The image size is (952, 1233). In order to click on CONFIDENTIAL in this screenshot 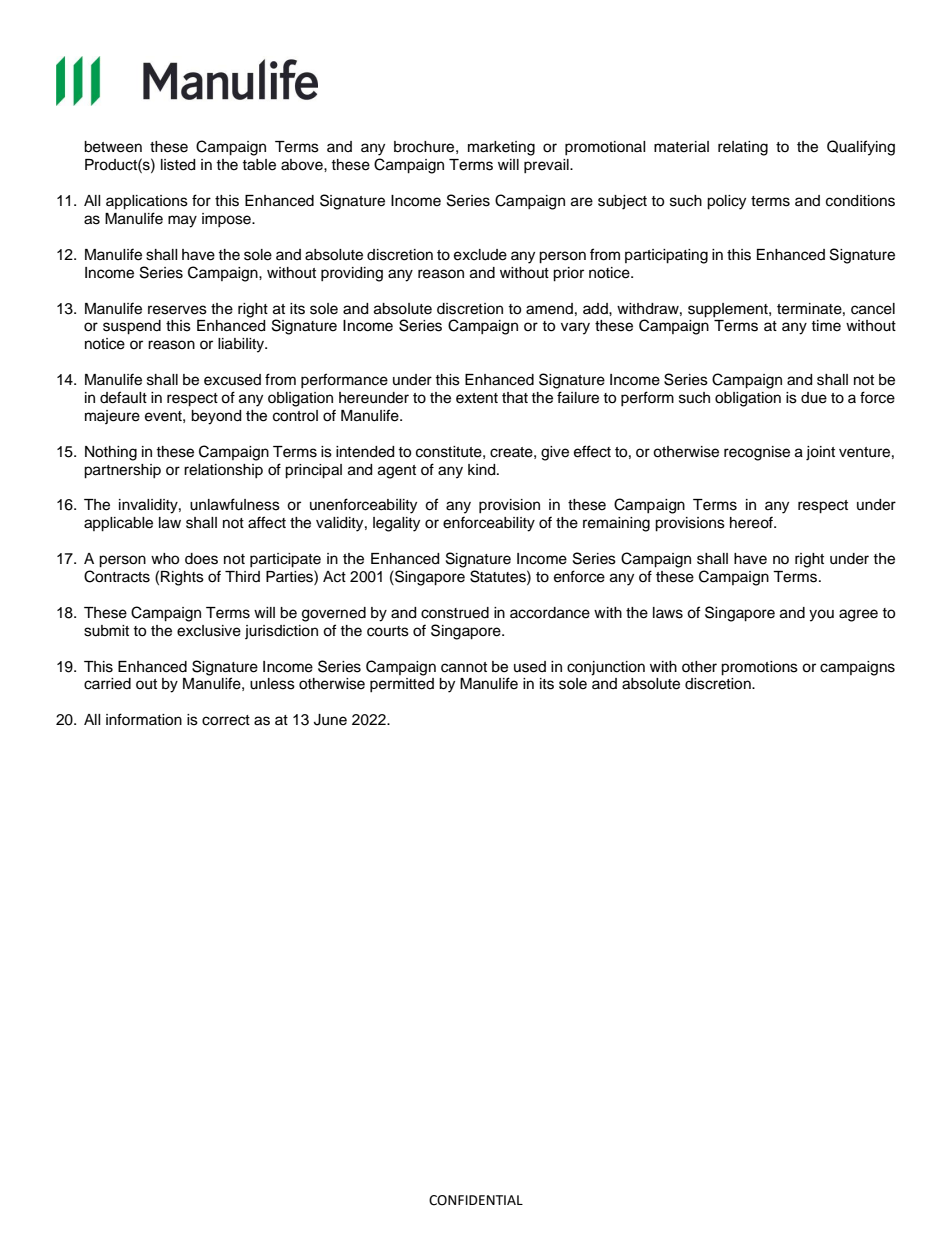, I will do `click(476, 1200)`.
